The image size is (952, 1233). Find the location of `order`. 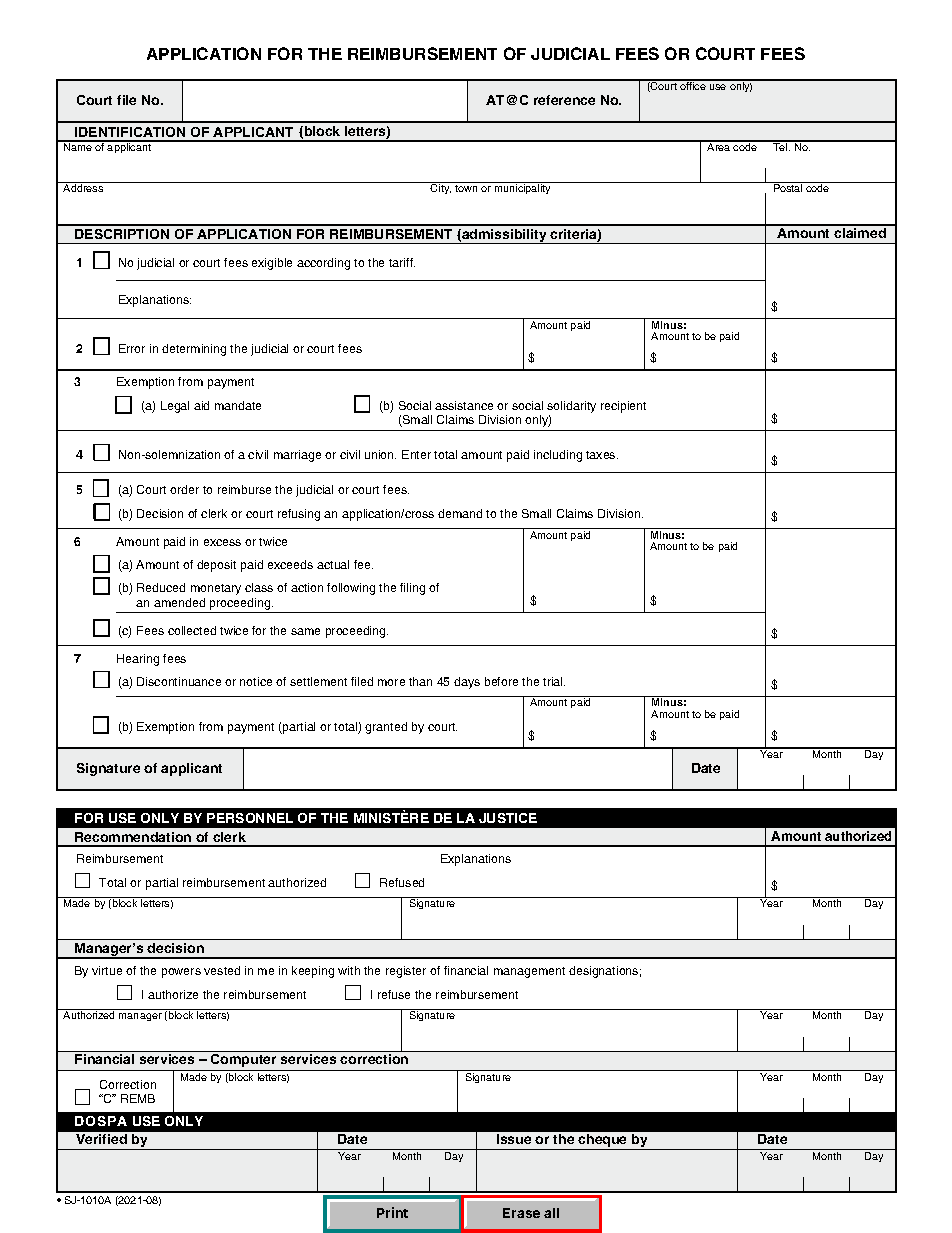

order is located at coordinates (184, 489).
